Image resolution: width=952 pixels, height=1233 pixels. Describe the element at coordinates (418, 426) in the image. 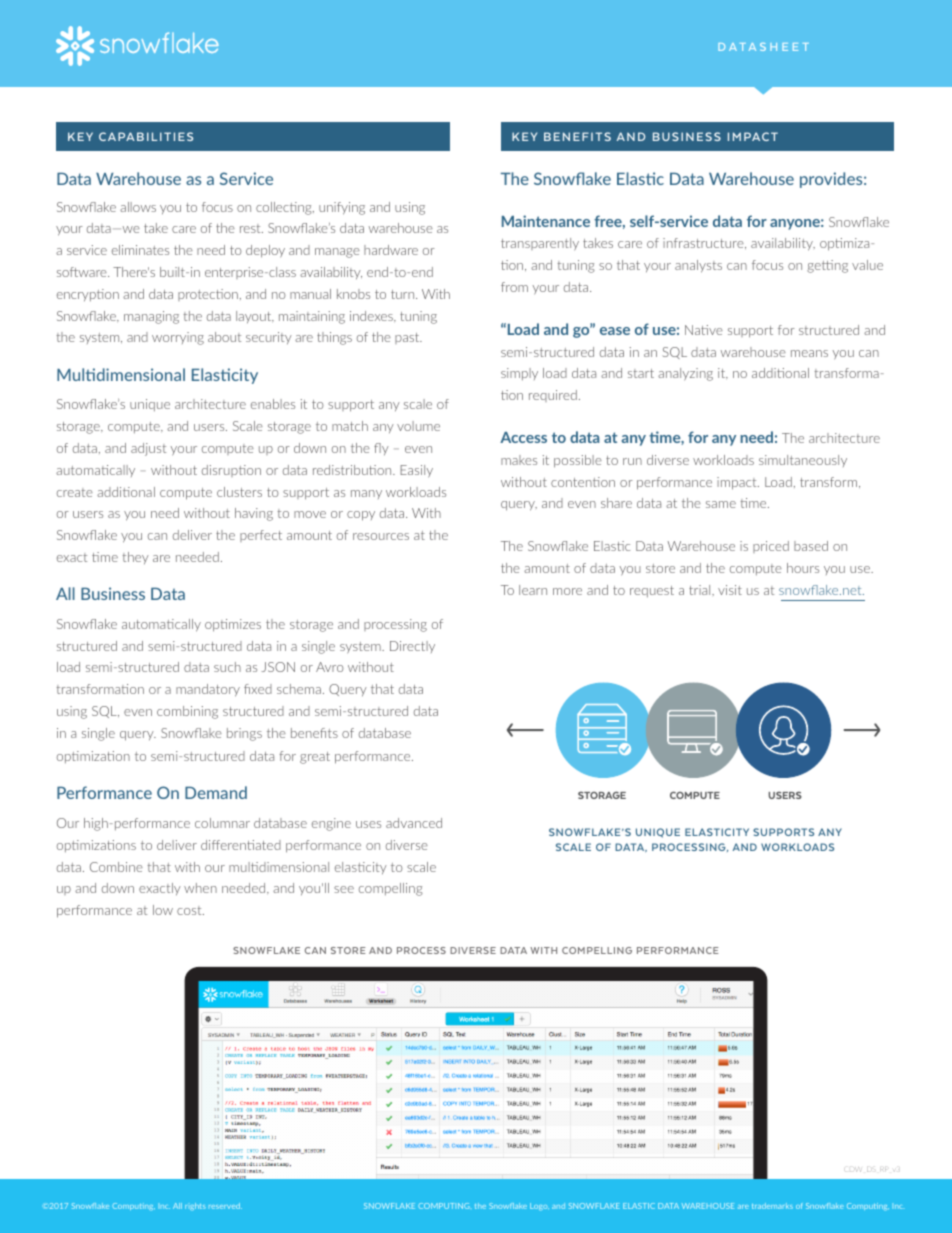

I see `volume` at that location.
